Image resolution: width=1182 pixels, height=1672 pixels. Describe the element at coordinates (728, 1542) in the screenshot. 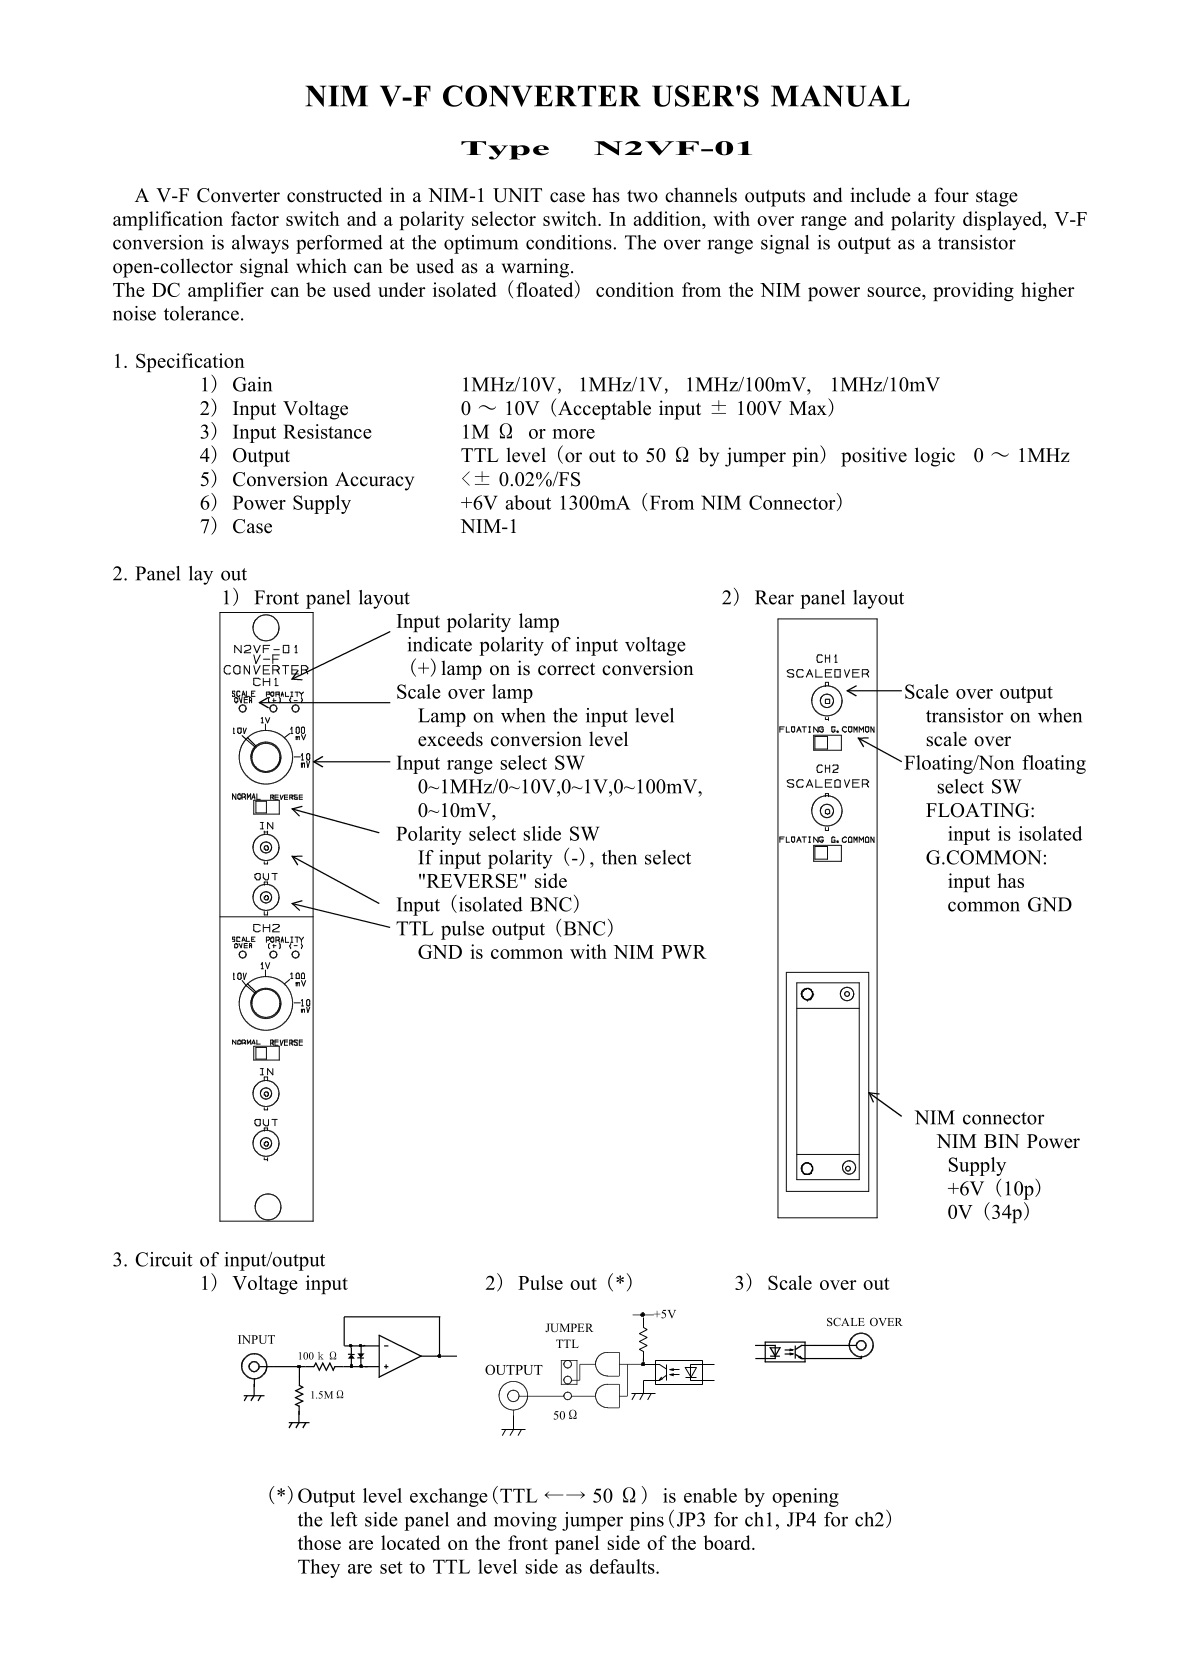

I see `board` at that location.
